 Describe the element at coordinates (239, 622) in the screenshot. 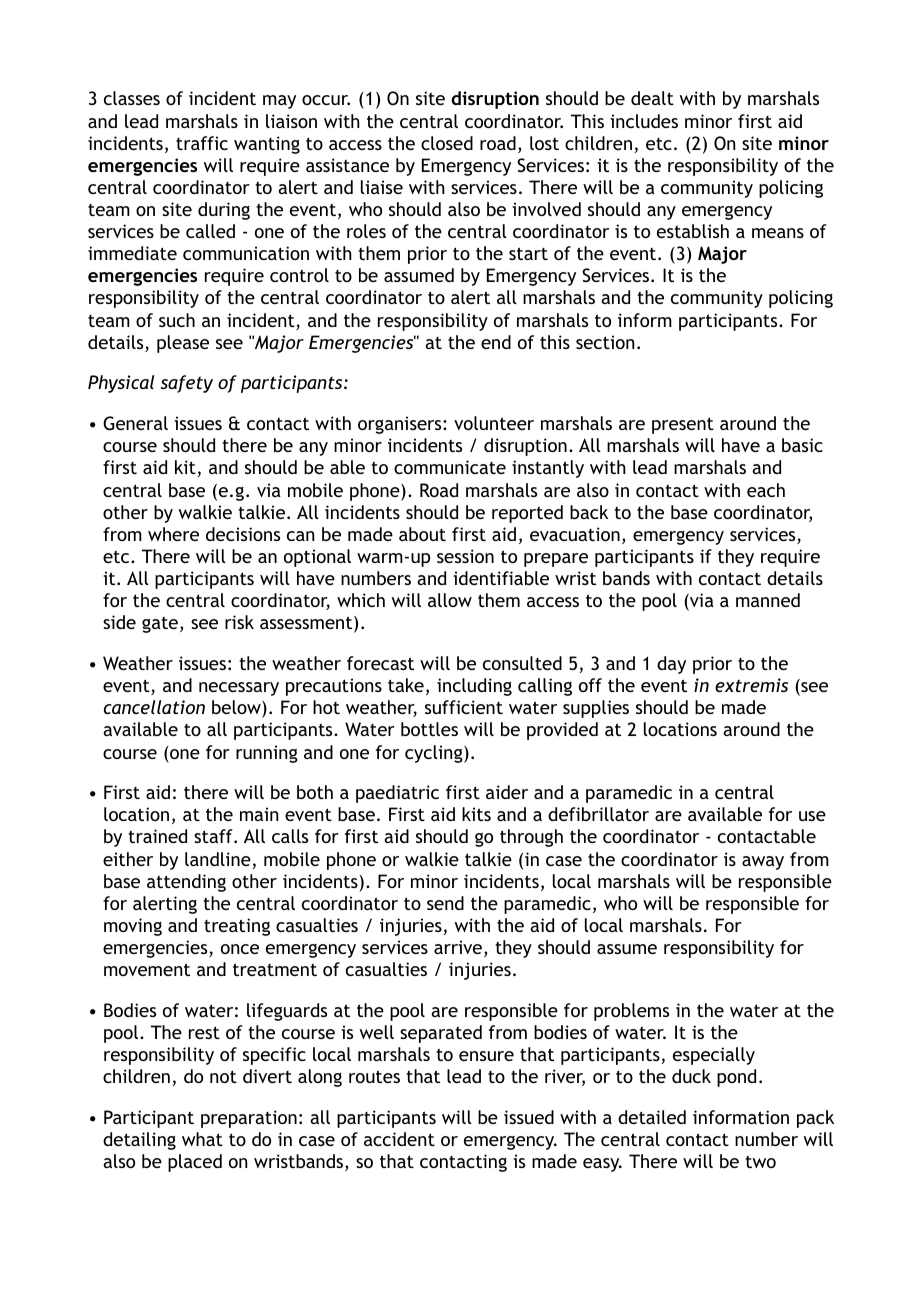

I see `risk` at that location.
